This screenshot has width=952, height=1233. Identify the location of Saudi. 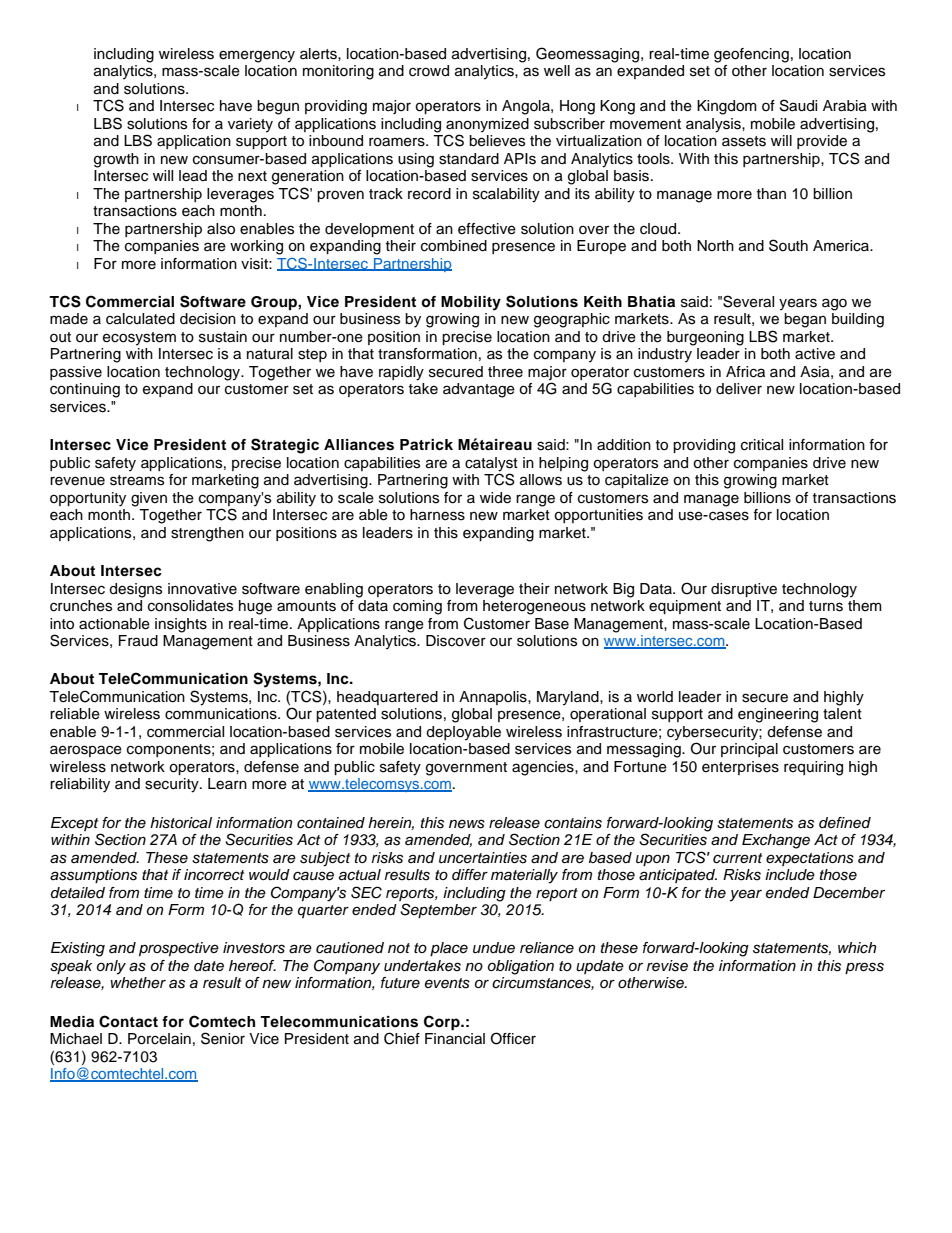
(798, 105).
